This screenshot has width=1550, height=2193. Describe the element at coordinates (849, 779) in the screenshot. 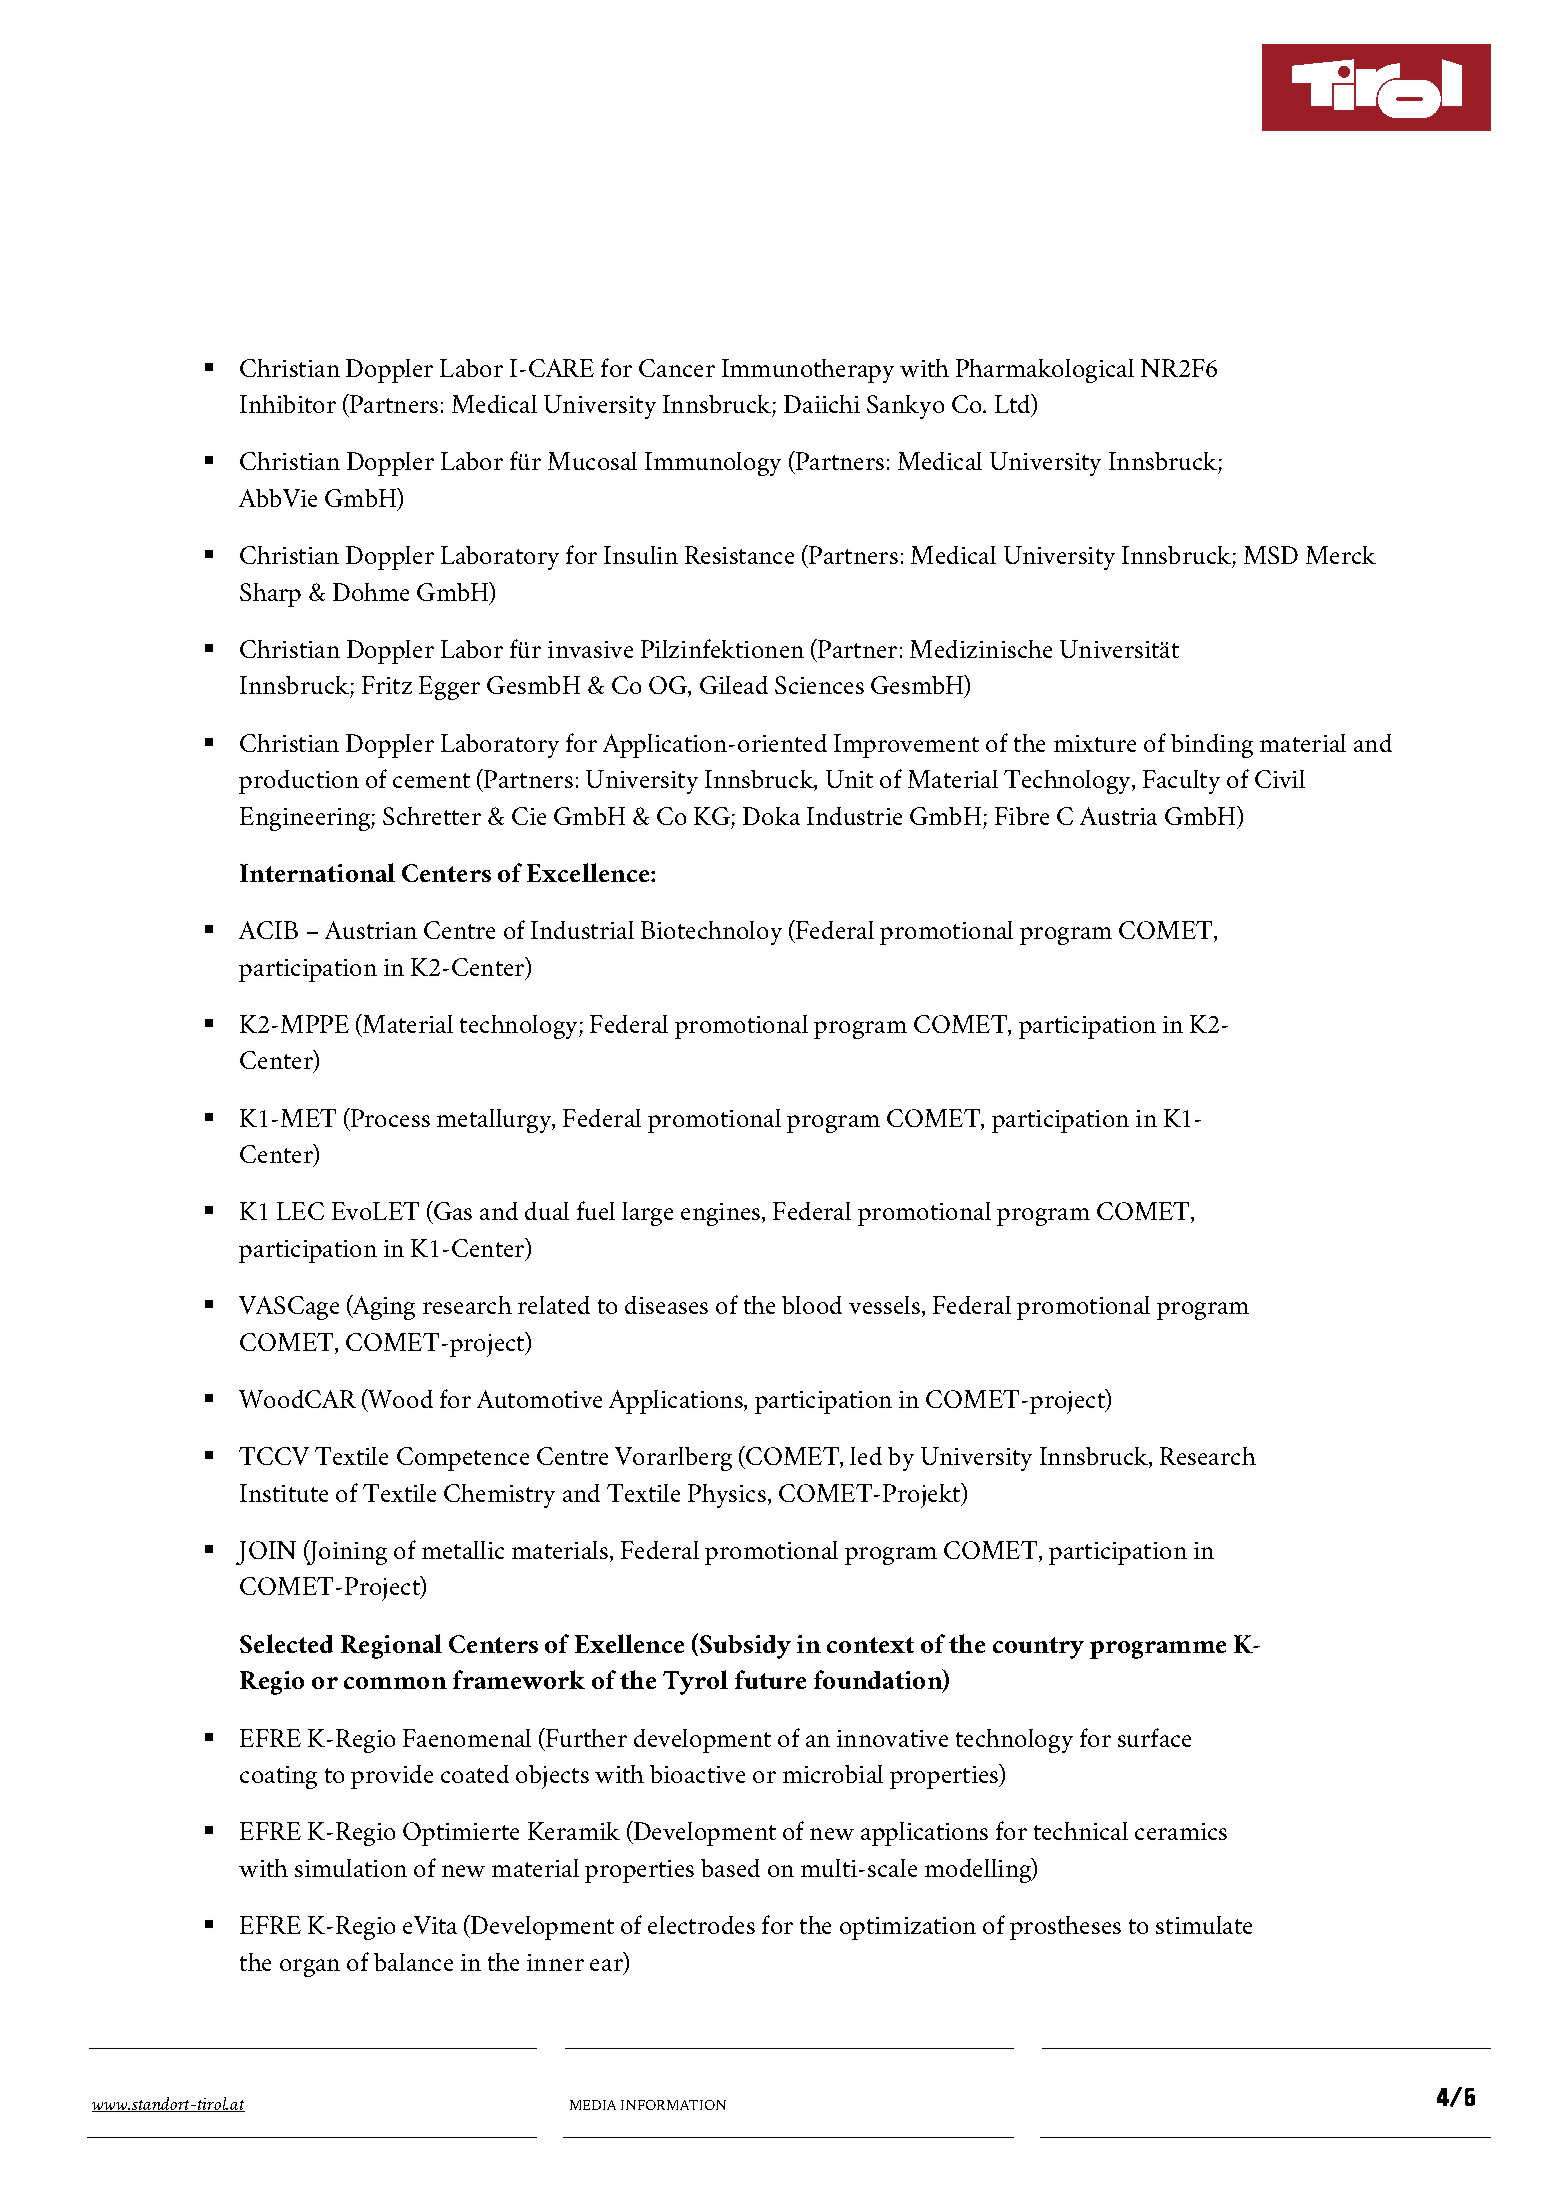

I see `Unit` at that location.
